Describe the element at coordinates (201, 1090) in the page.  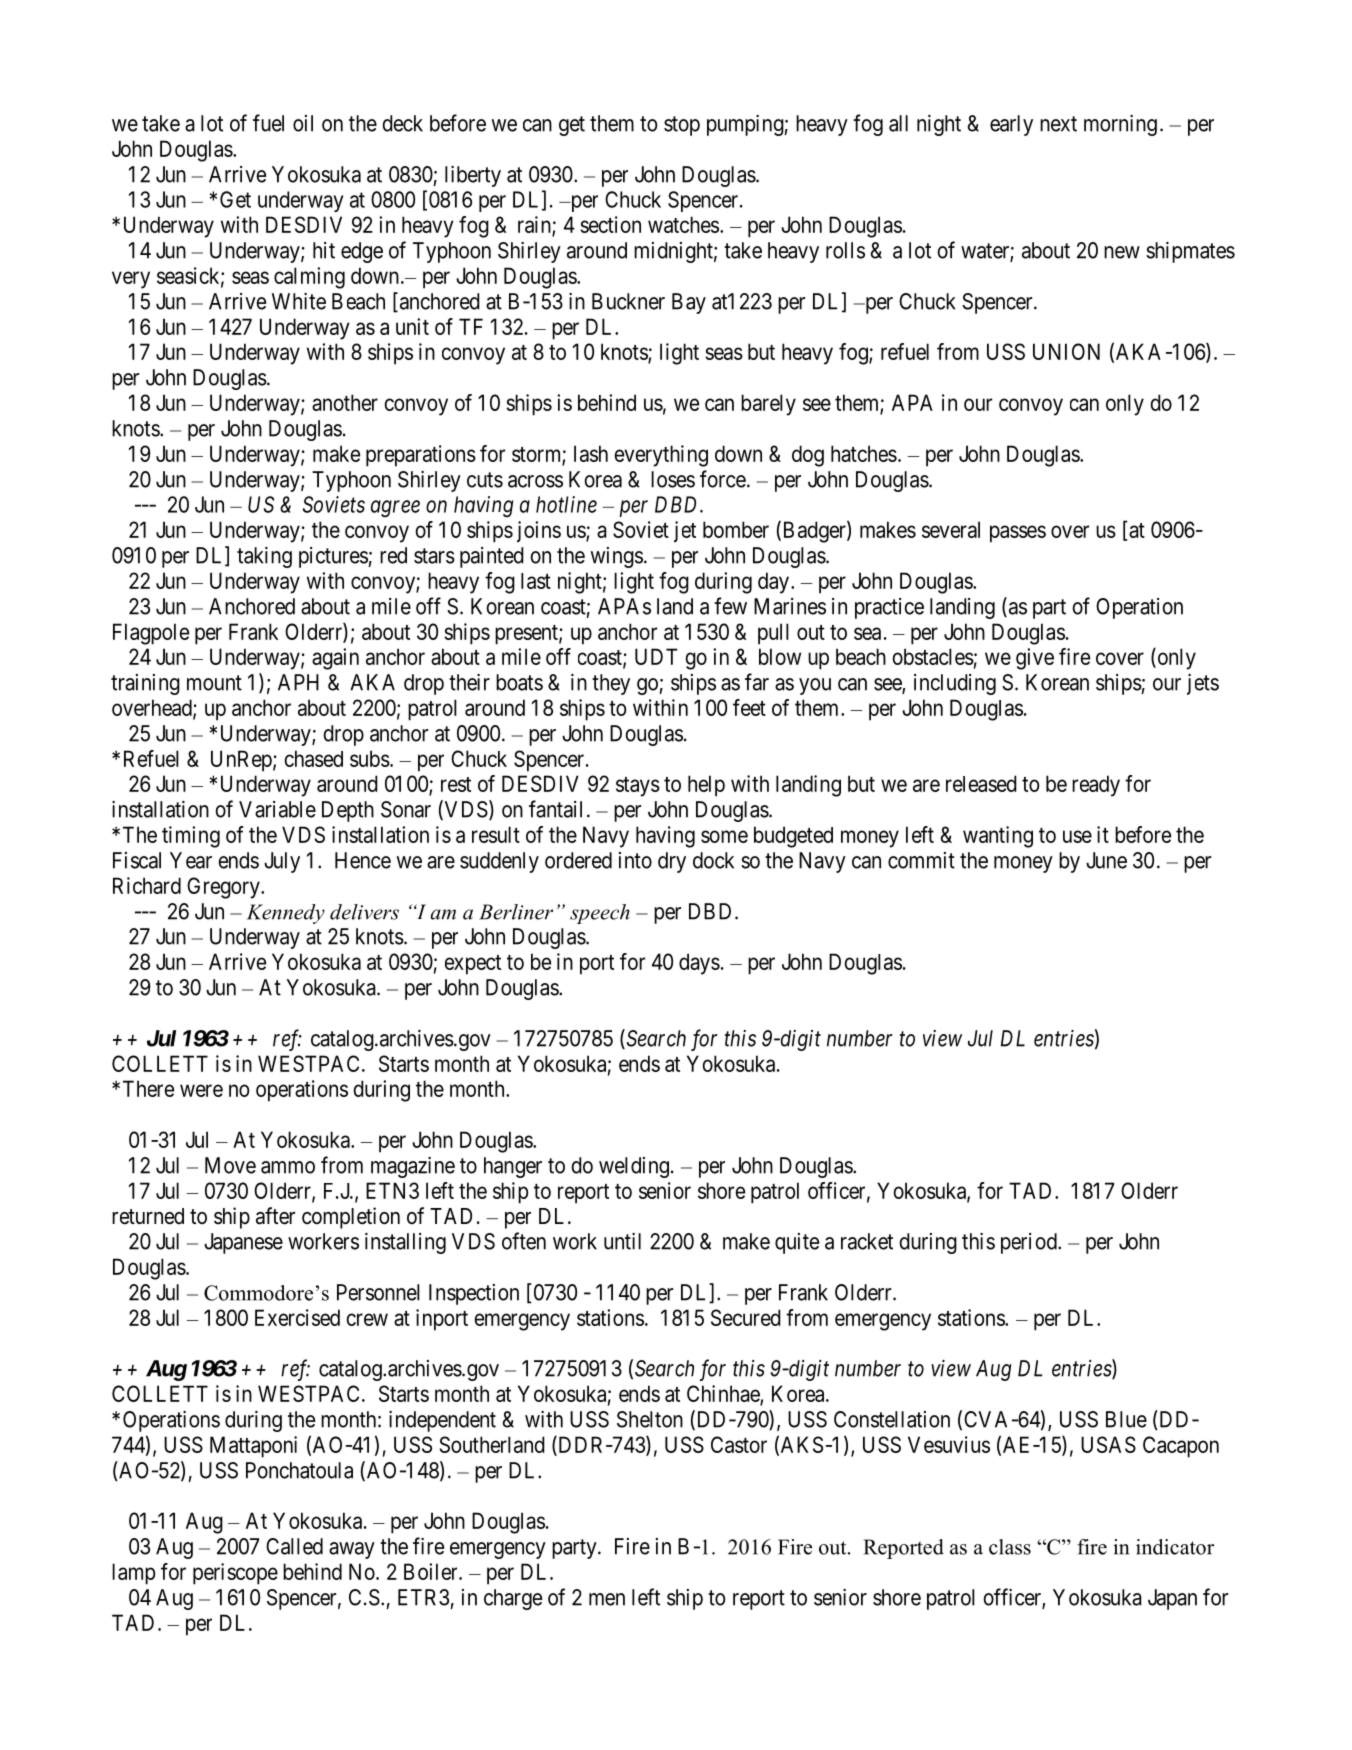
I see `were` at that location.
